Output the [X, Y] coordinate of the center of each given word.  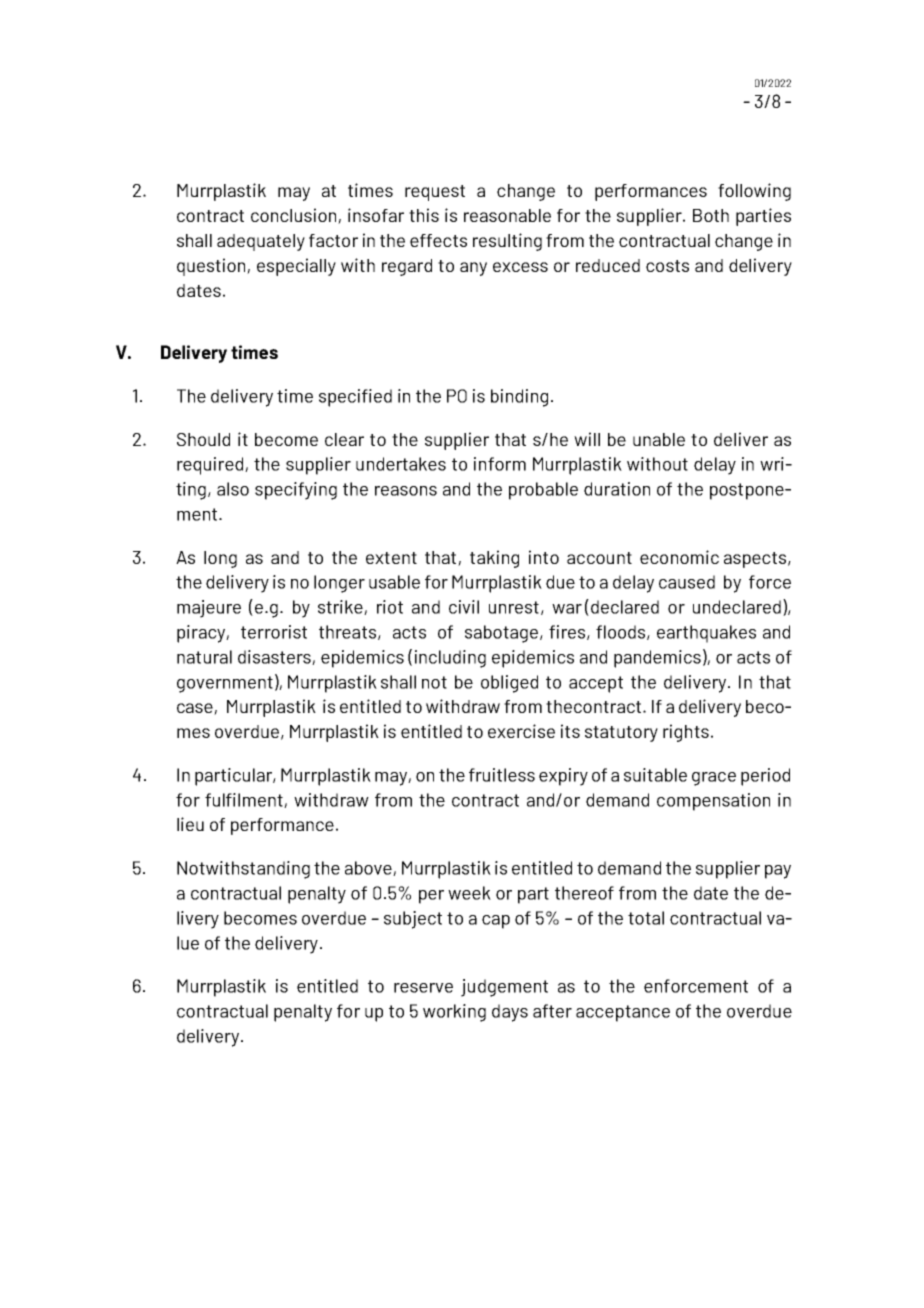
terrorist [274, 632]
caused [687, 582]
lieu [190, 824]
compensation [713, 802]
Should [203, 439]
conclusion [295, 216]
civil [464, 607]
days [510, 1013]
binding [519, 398]
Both [711, 215]
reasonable [507, 215]
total [646, 918]
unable [659, 439]
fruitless [502, 775]
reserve [423, 988]
